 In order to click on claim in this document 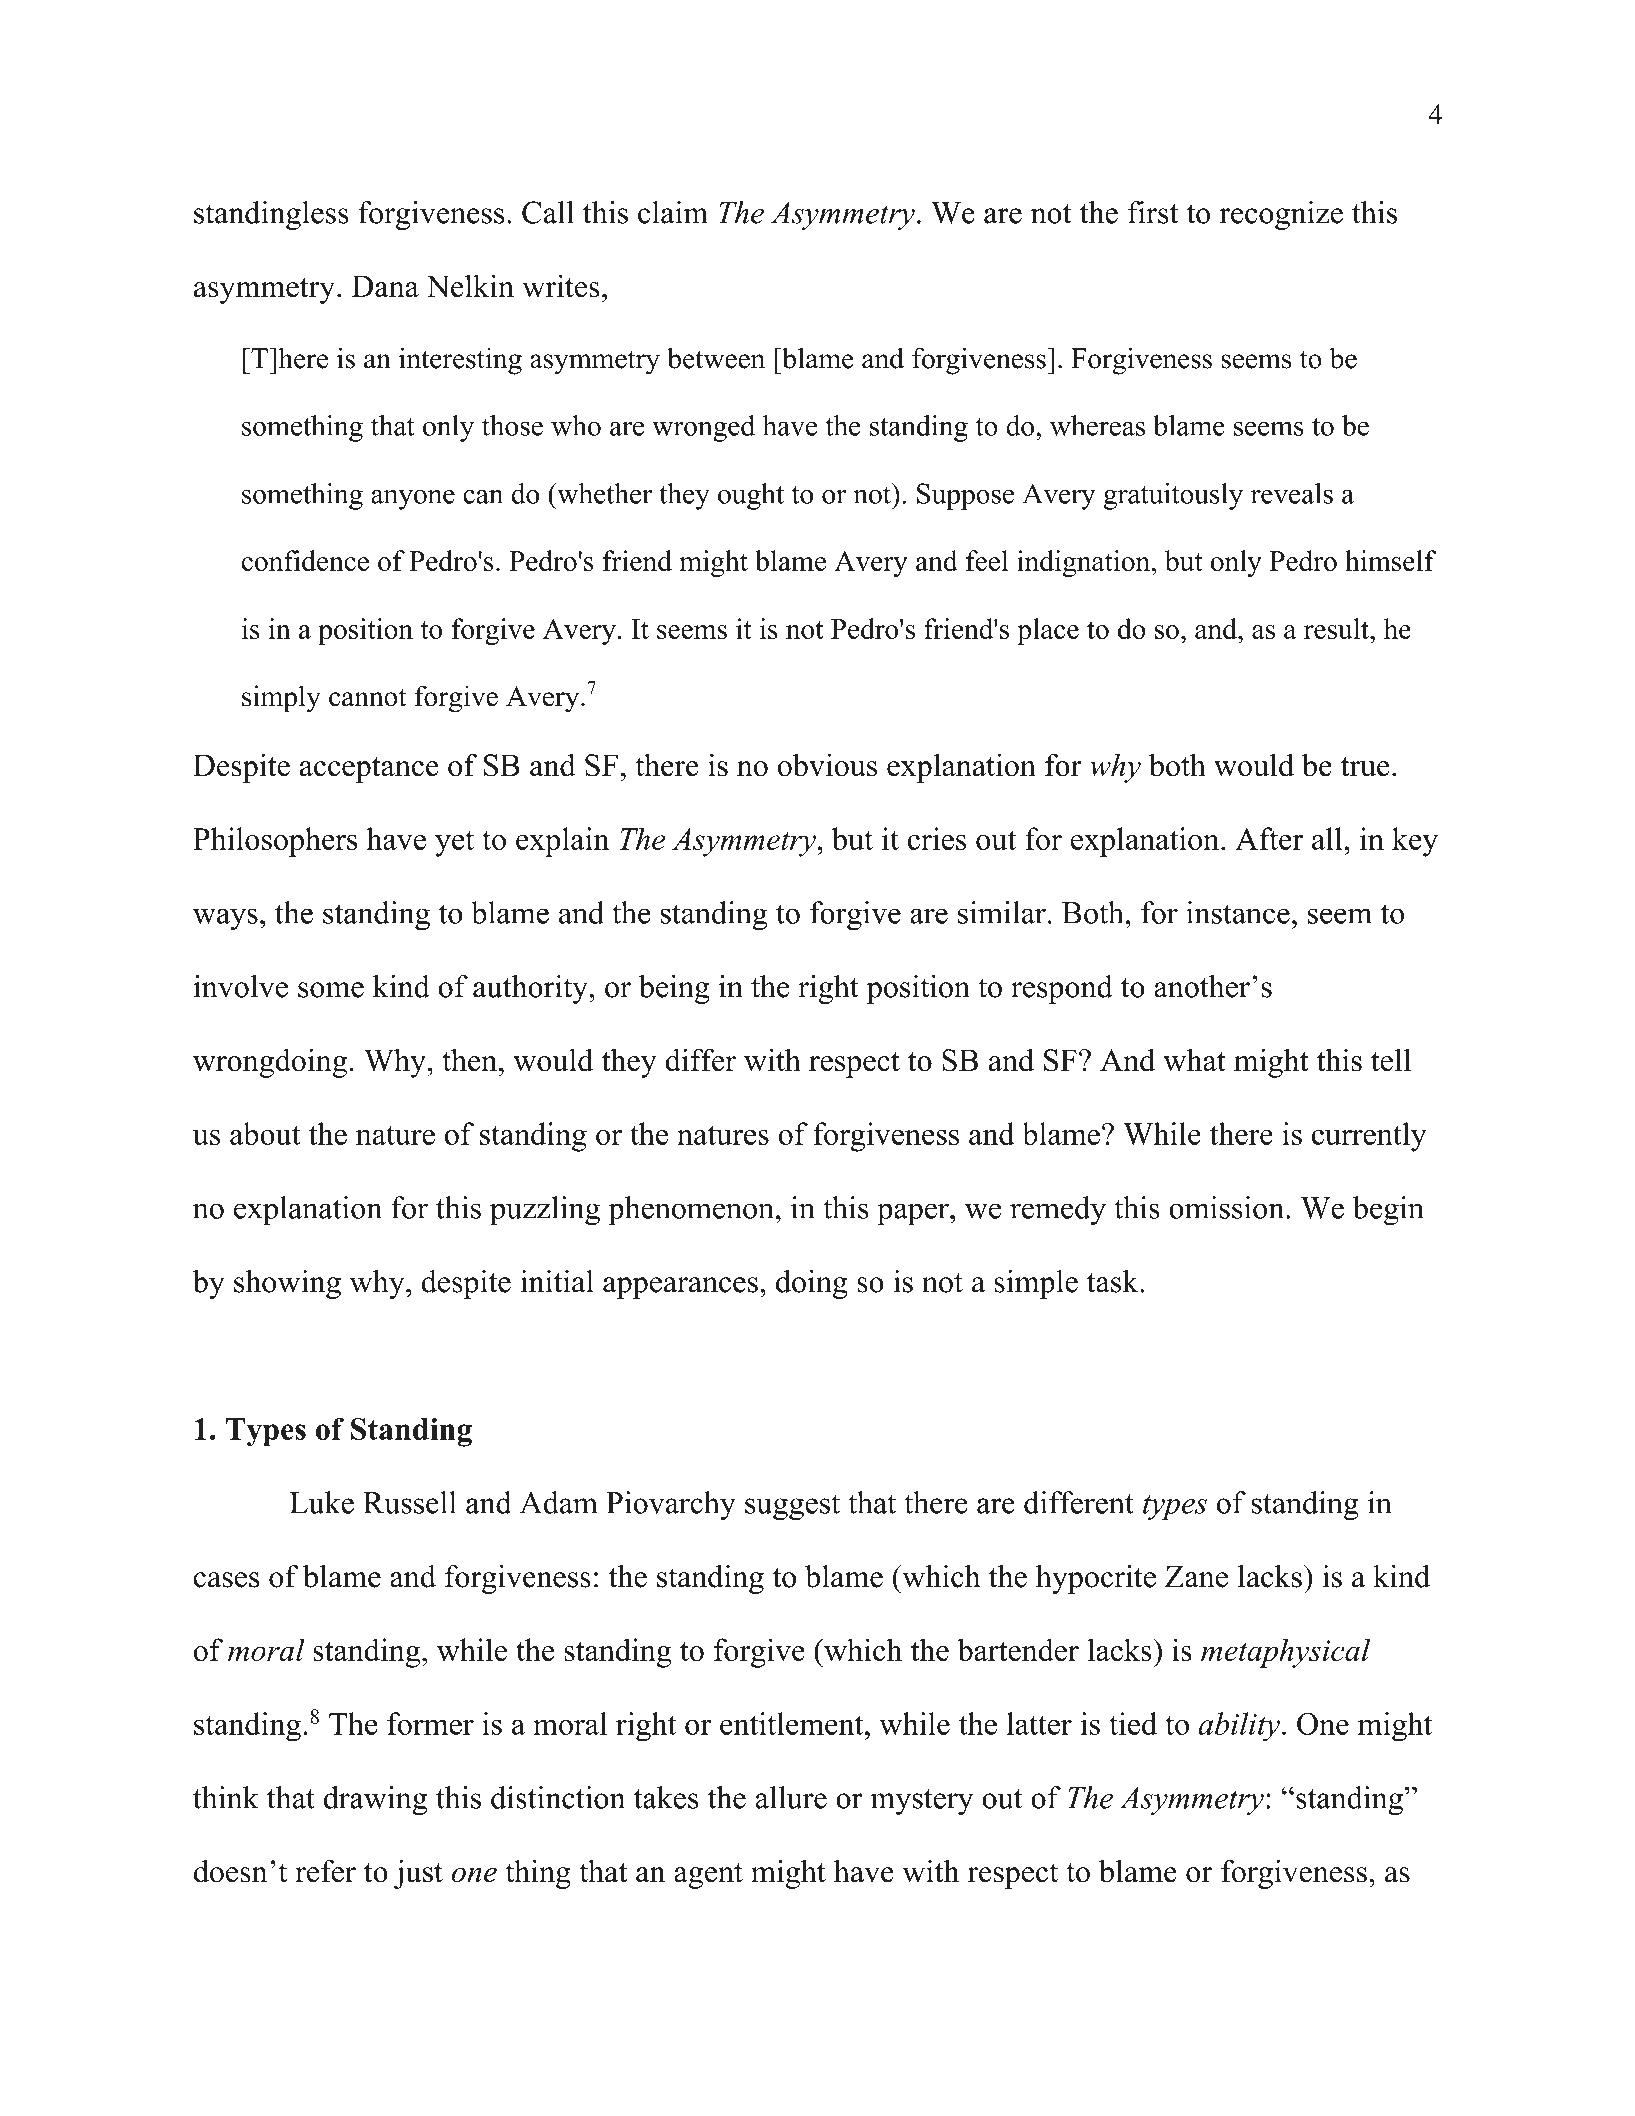, I will do `click(673, 212)`.
